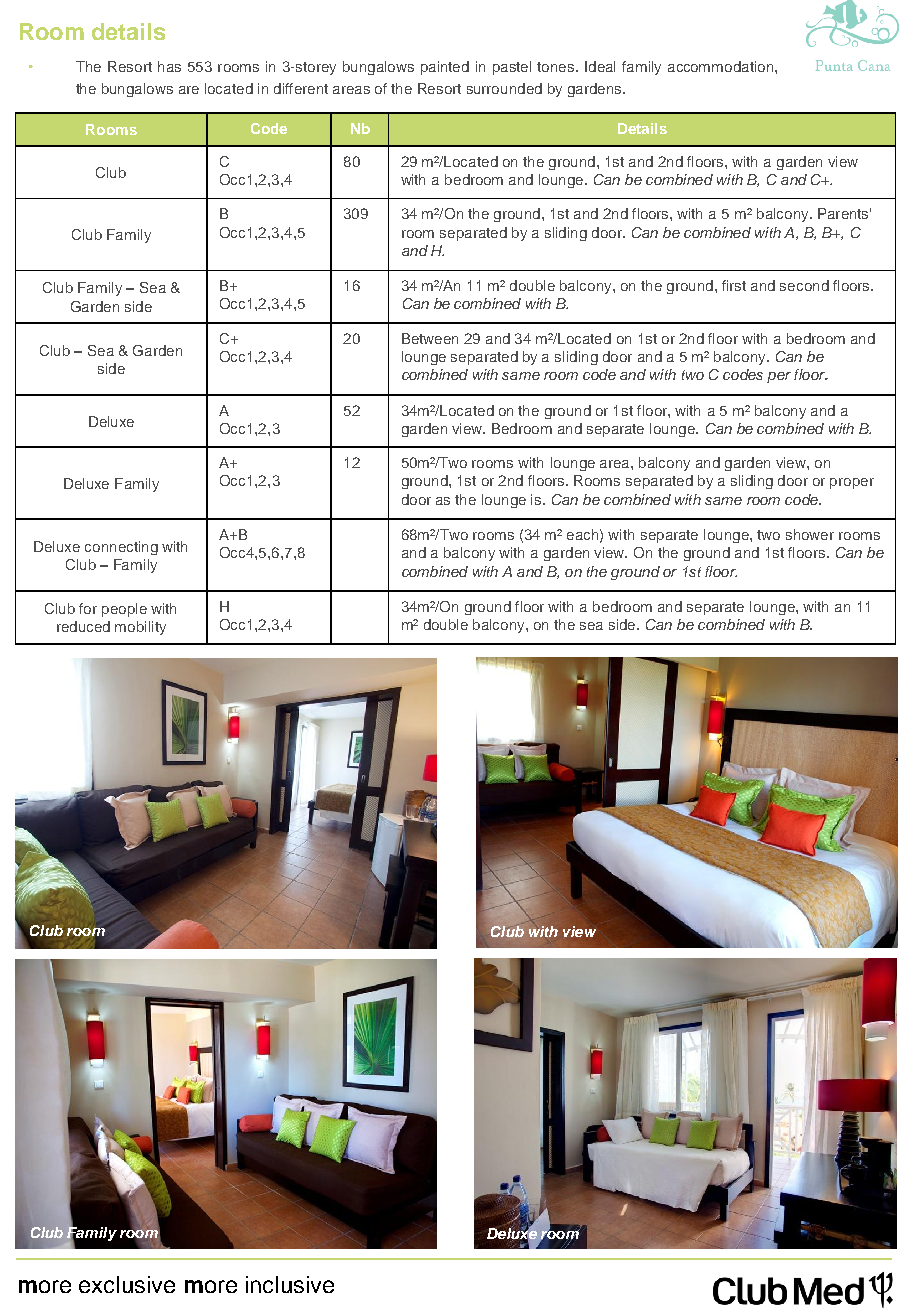 Image resolution: width=911 pixels, height=1316 pixels. Describe the element at coordinates (127, 1284) in the image. I see `exclusive` at that location.
